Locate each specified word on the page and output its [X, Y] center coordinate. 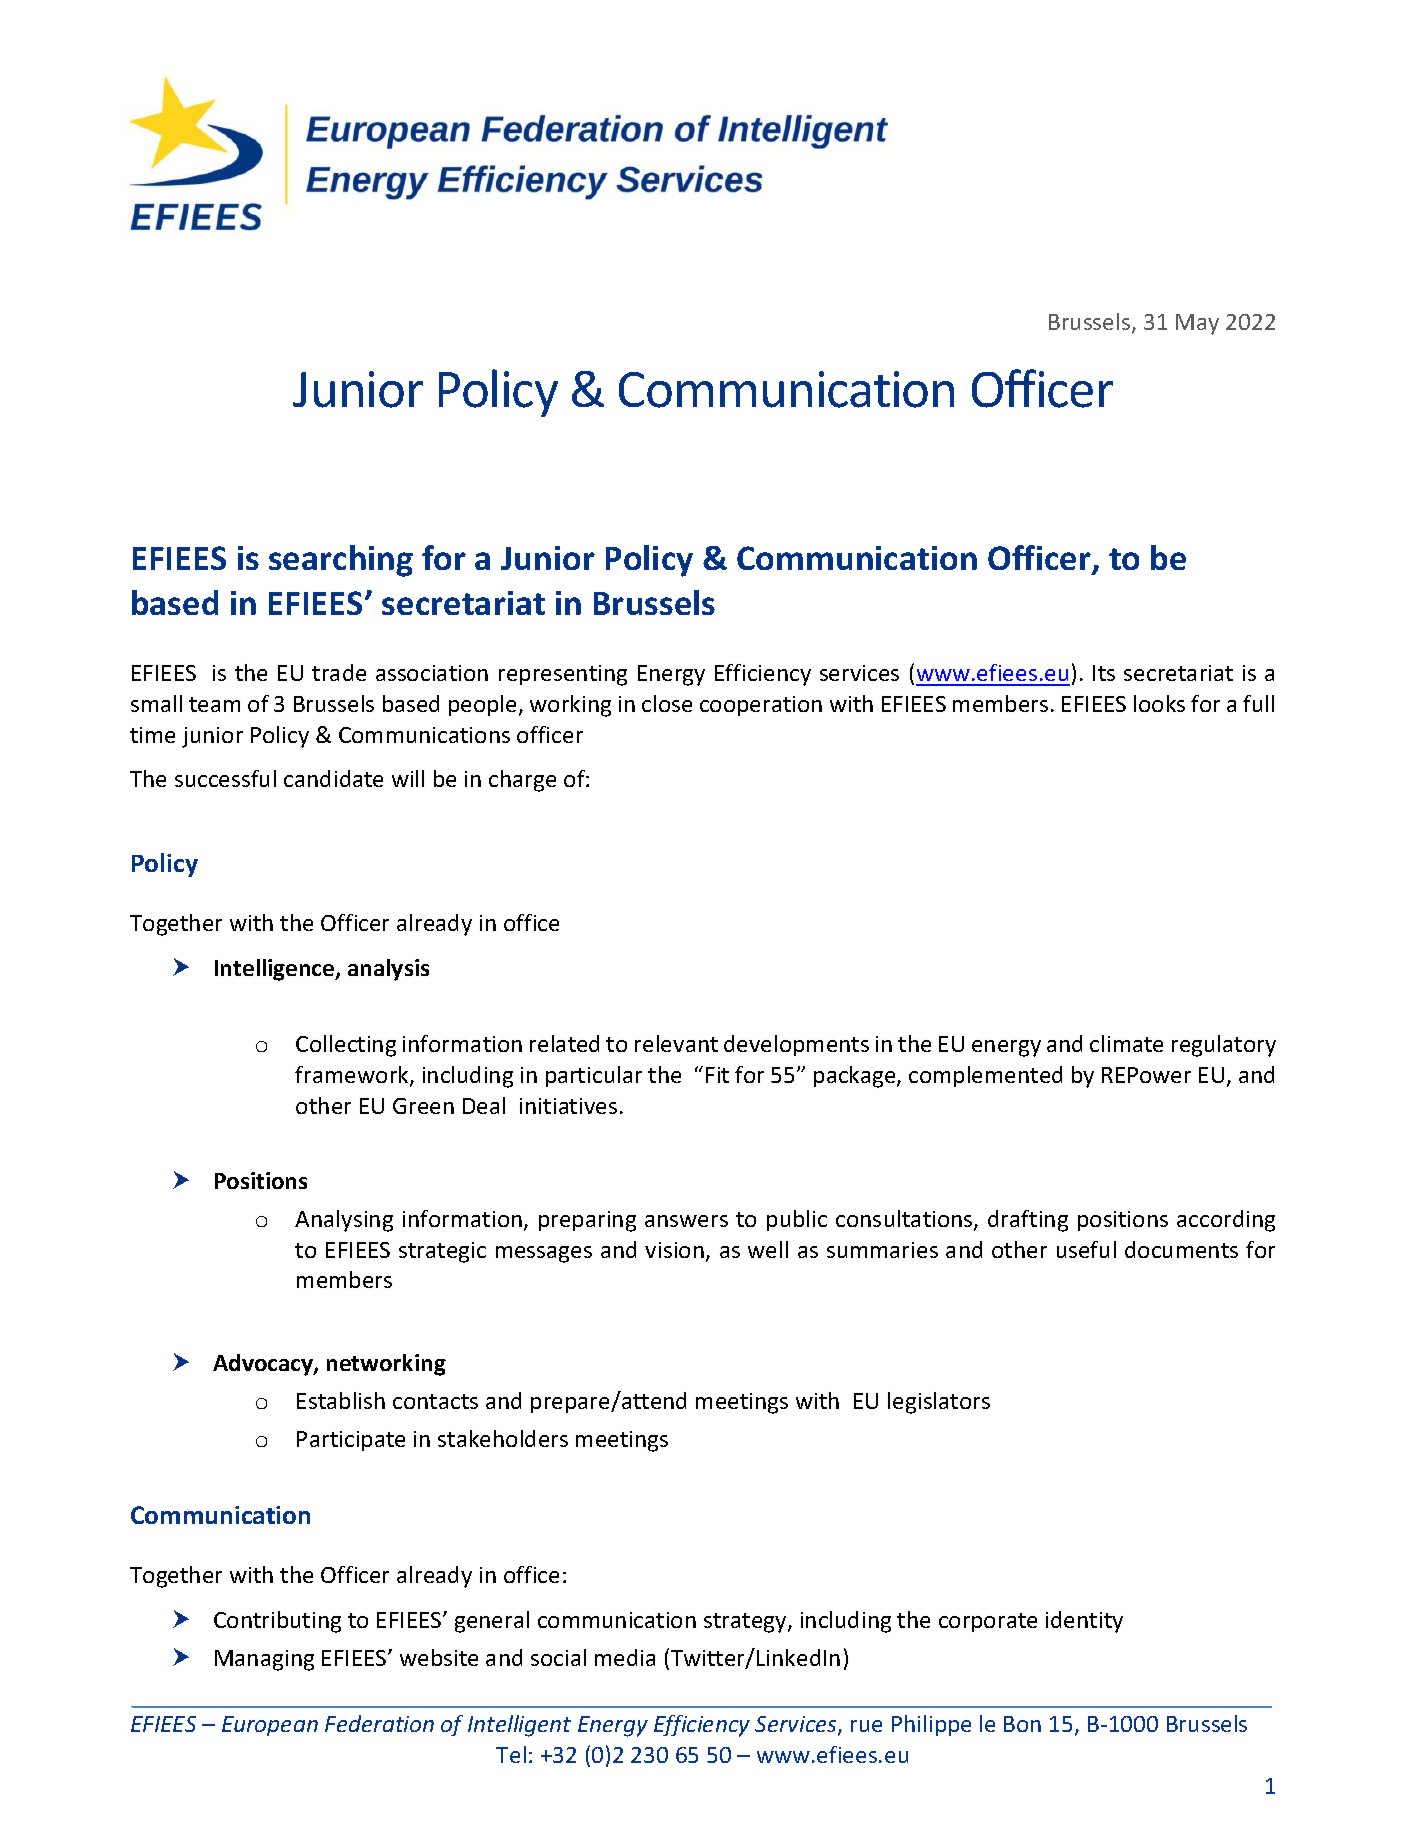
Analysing [344, 1221]
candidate [333, 778]
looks [1159, 703]
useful [1086, 1249]
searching [341, 561]
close [667, 703]
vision [674, 1250]
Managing [264, 1660]
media [625, 1657]
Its [1104, 673]
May [1197, 324]
